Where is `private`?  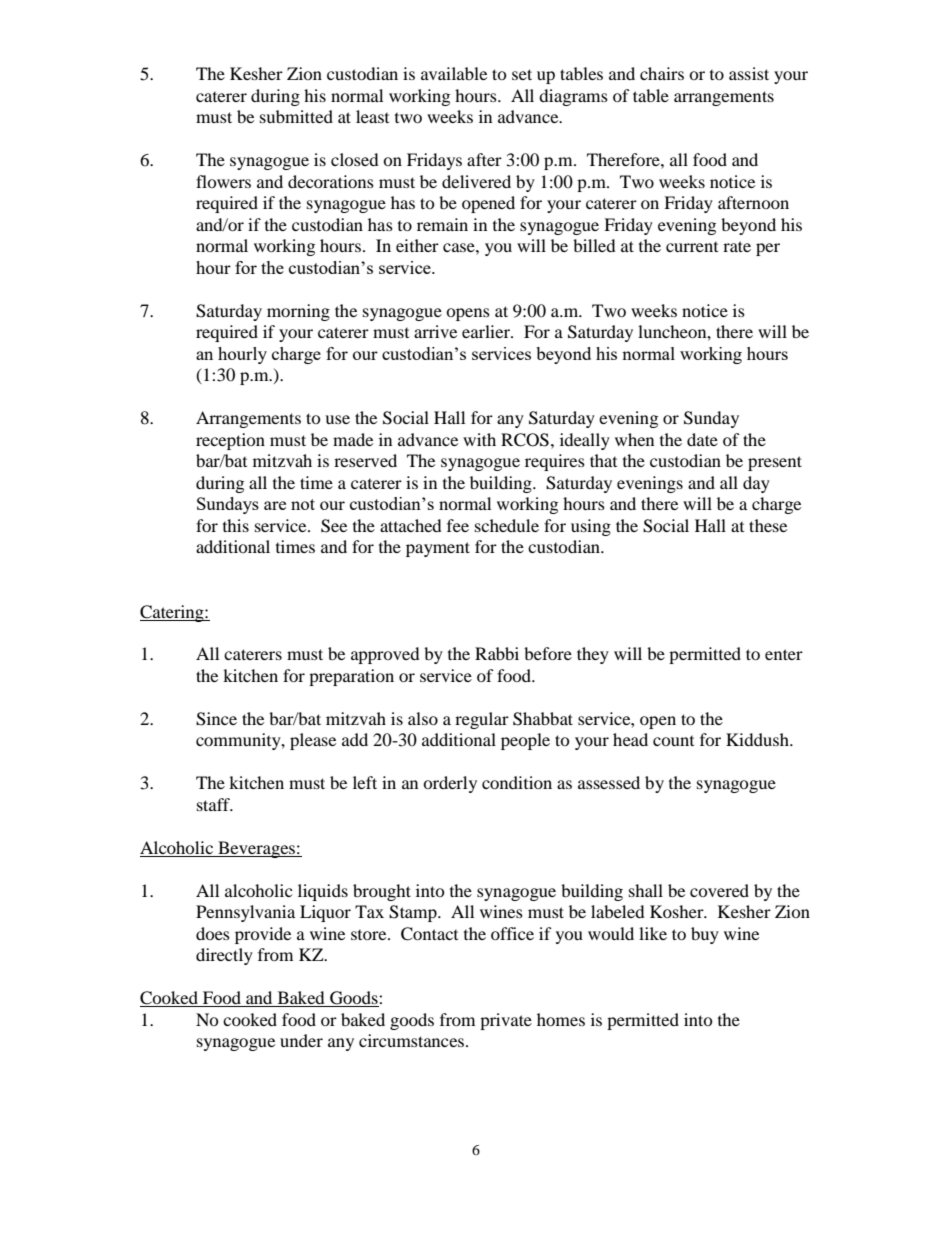 private is located at coordinates (506, 1021).
